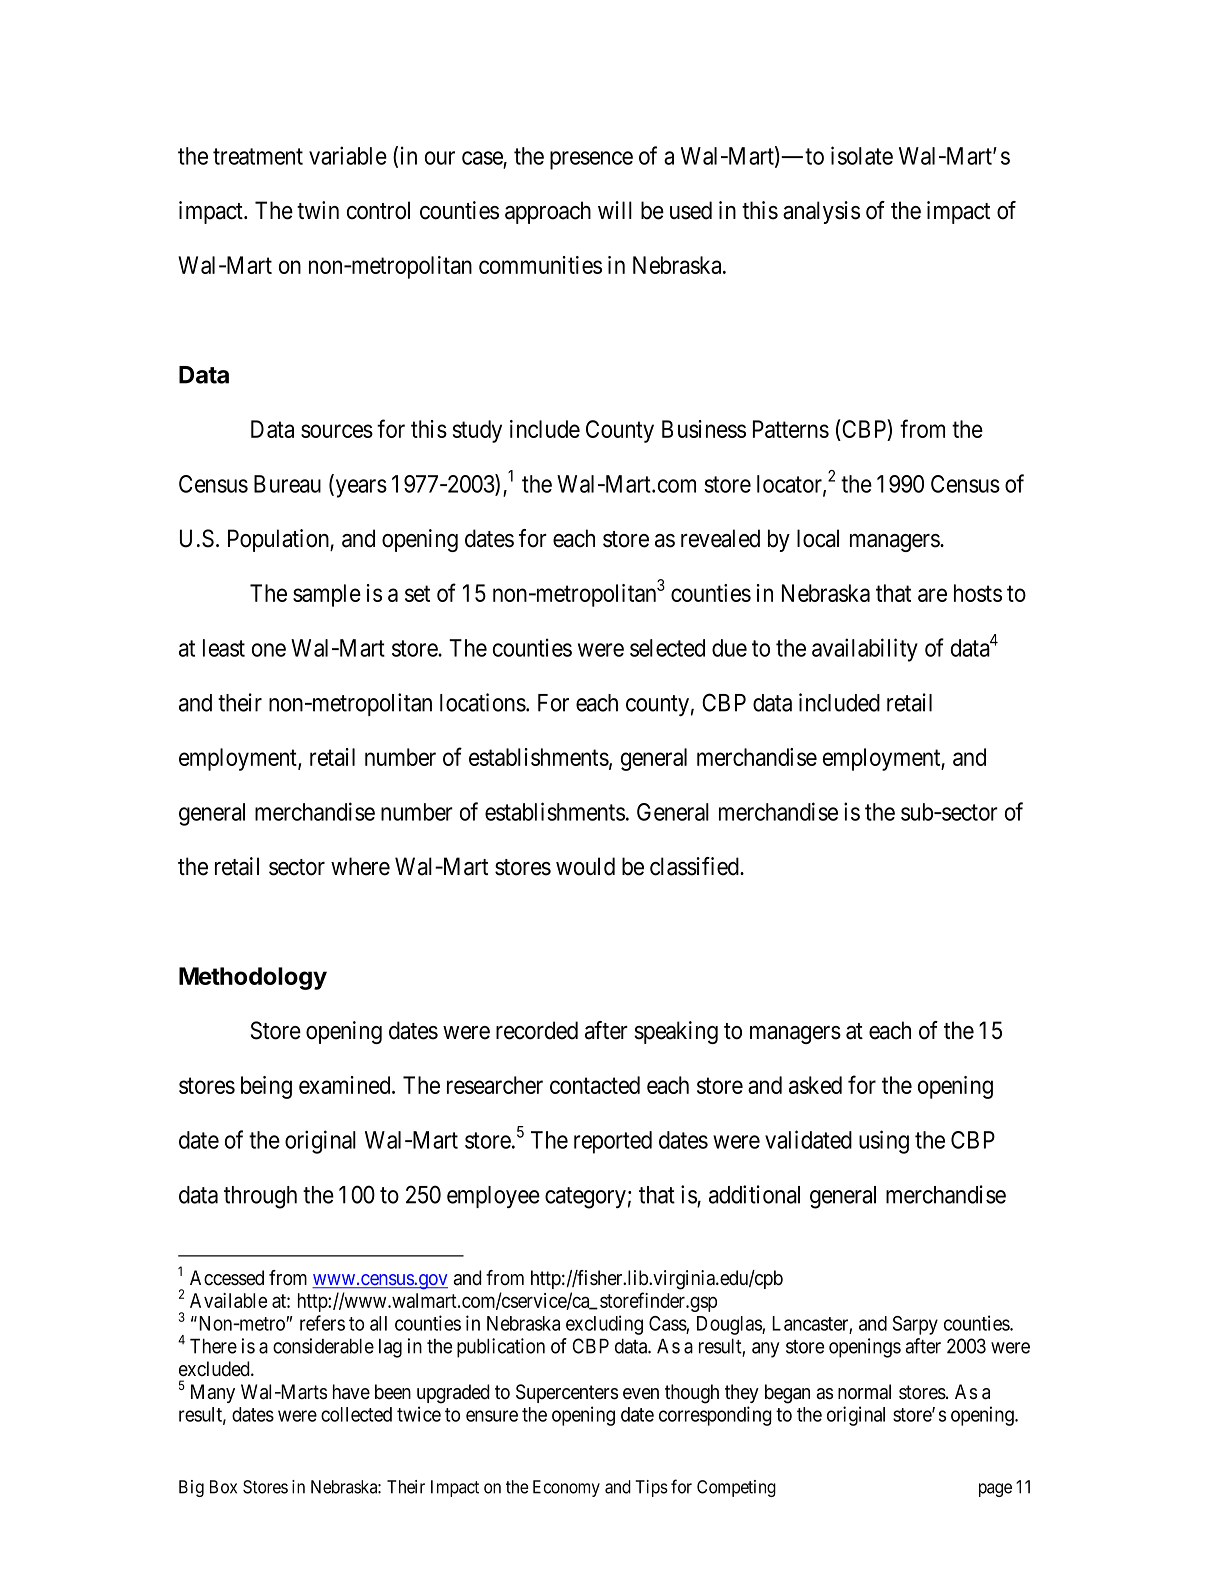 The height and width of the image is (1569, 1212). Describe the element at coordinates (223, 1487) in the image. I see `Box` at that location.
